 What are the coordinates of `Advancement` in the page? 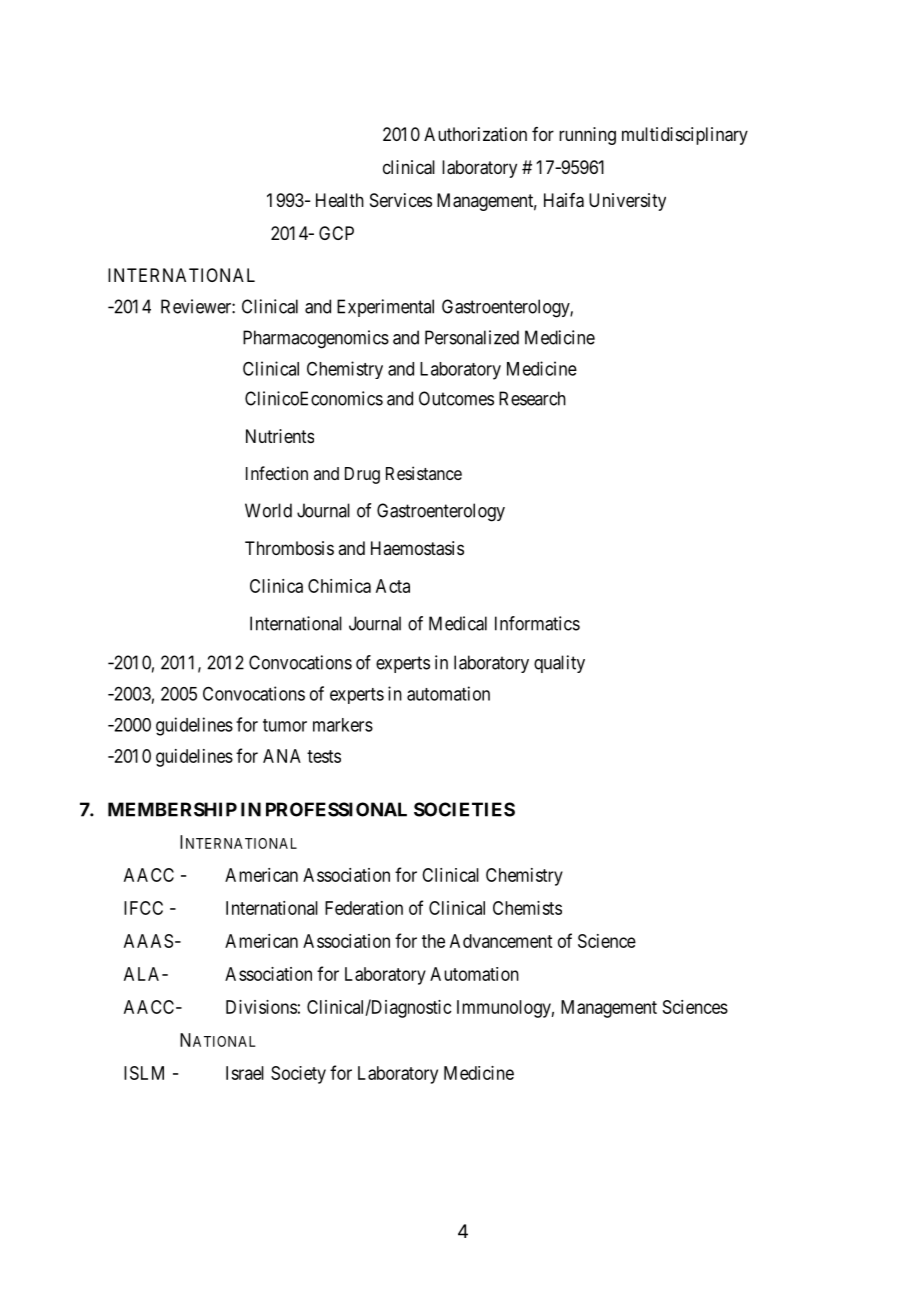 It's located at (501, 941).
